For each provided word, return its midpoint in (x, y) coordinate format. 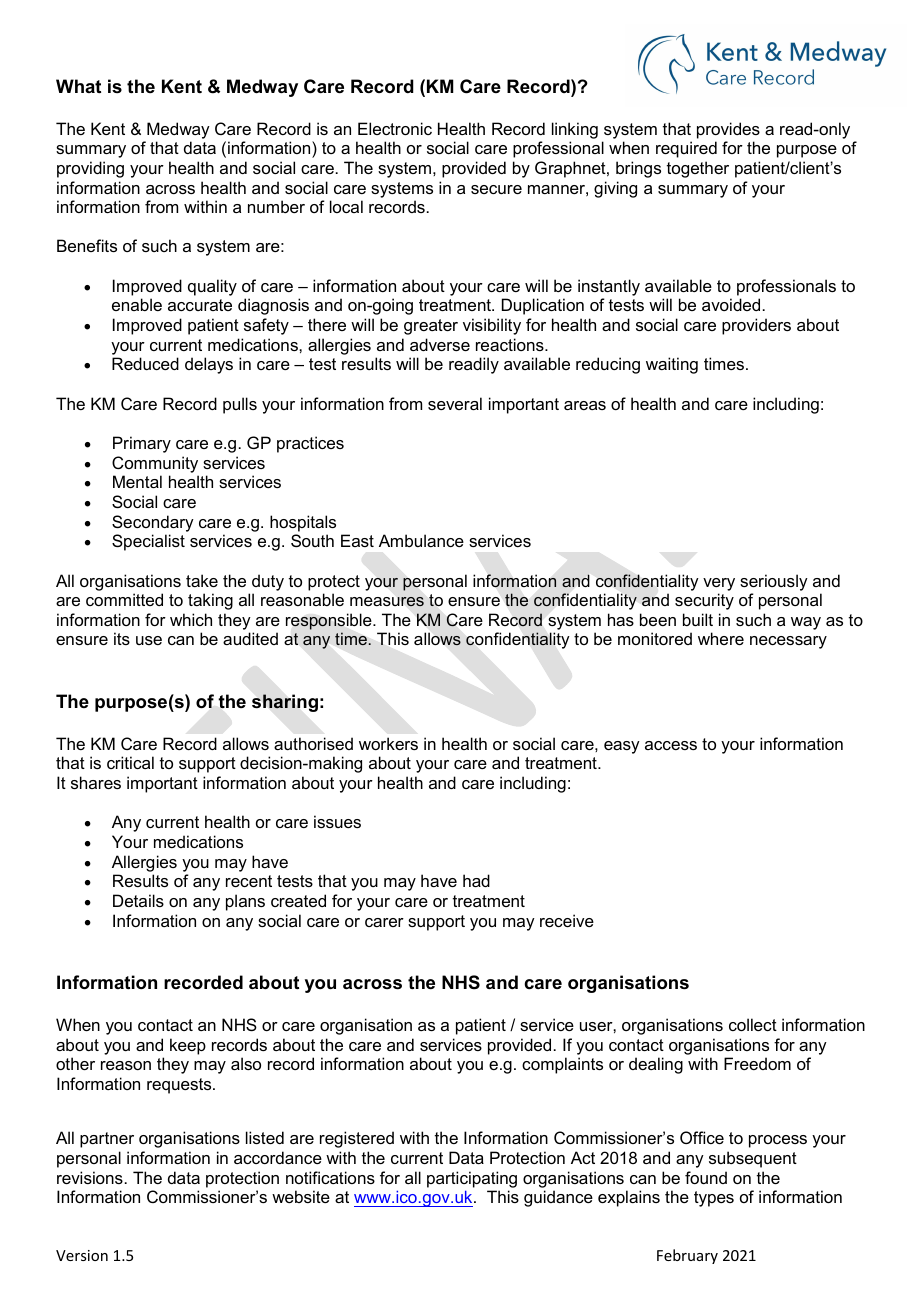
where (721, 638)
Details (138, 900)
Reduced (145, 363)
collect (753, 1024)
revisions (90, 1177)
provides (728, 130)
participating (472, 1179)
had (476, 880)
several (455, 403)
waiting (672, 365)
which (191, 619)
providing (90, 169)
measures (387, 602)
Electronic (395, 128)
